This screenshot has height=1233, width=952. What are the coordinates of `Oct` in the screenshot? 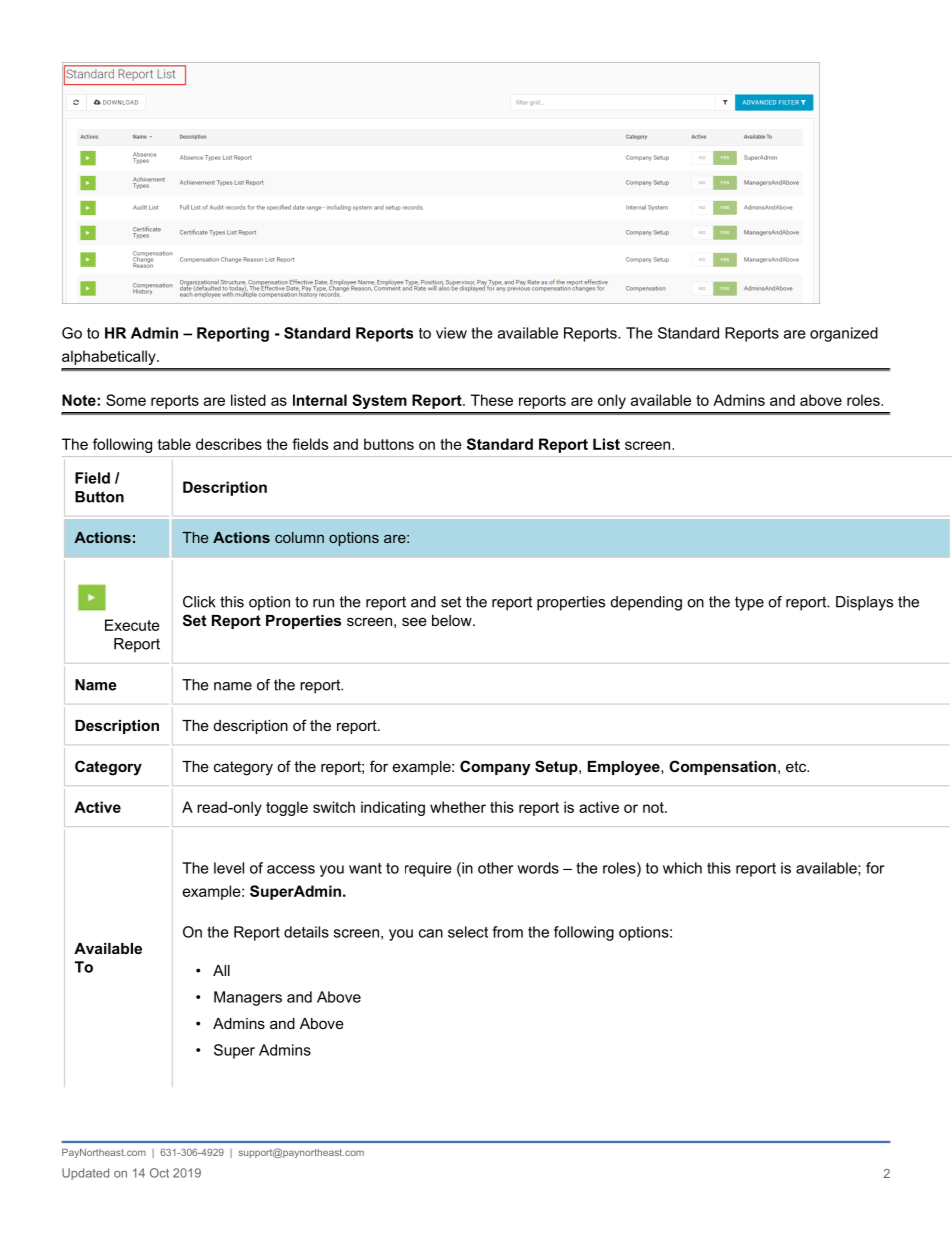 It's located at (159, 1173).
